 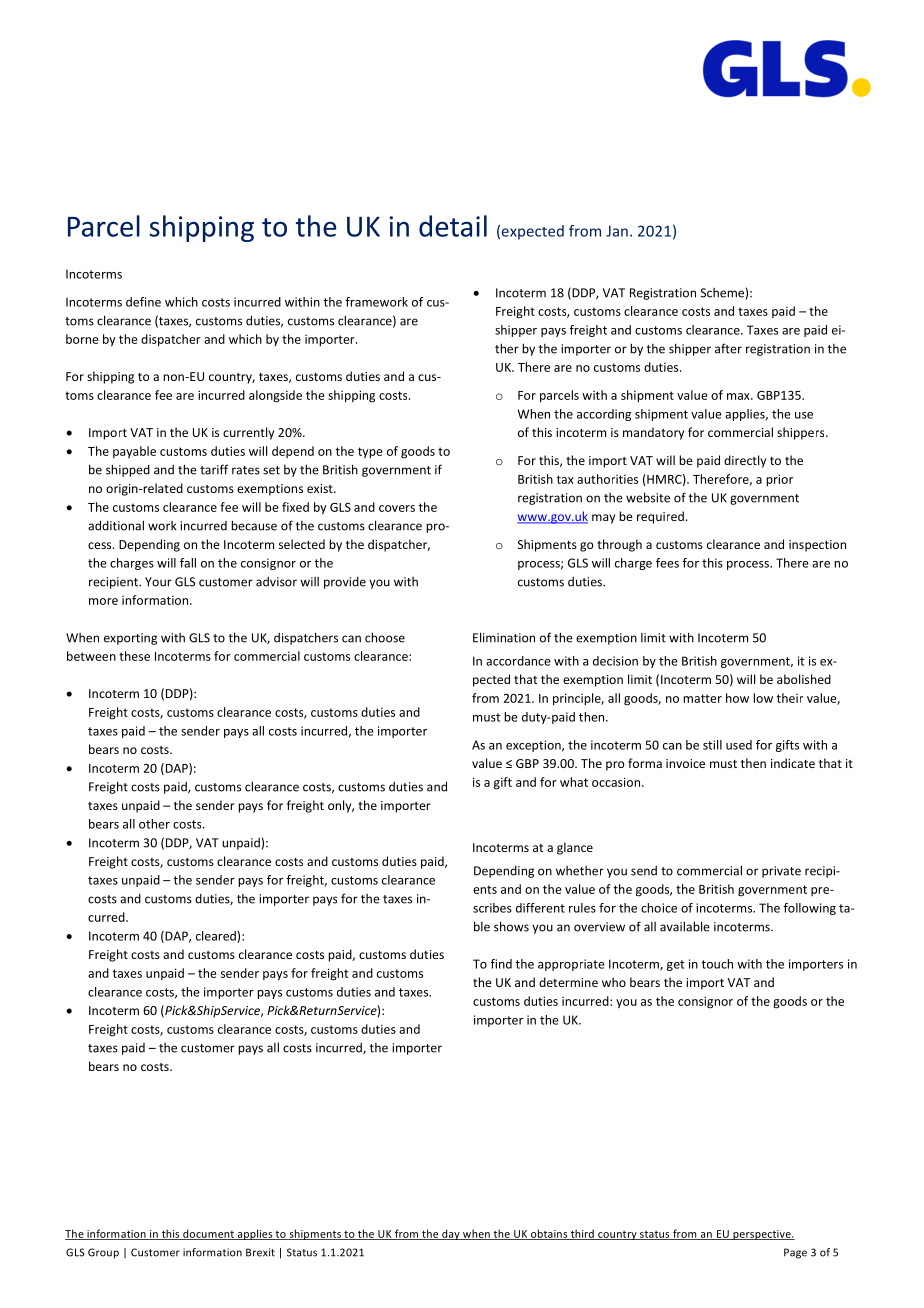 I want to click on define, so click(x=143, y=302).
